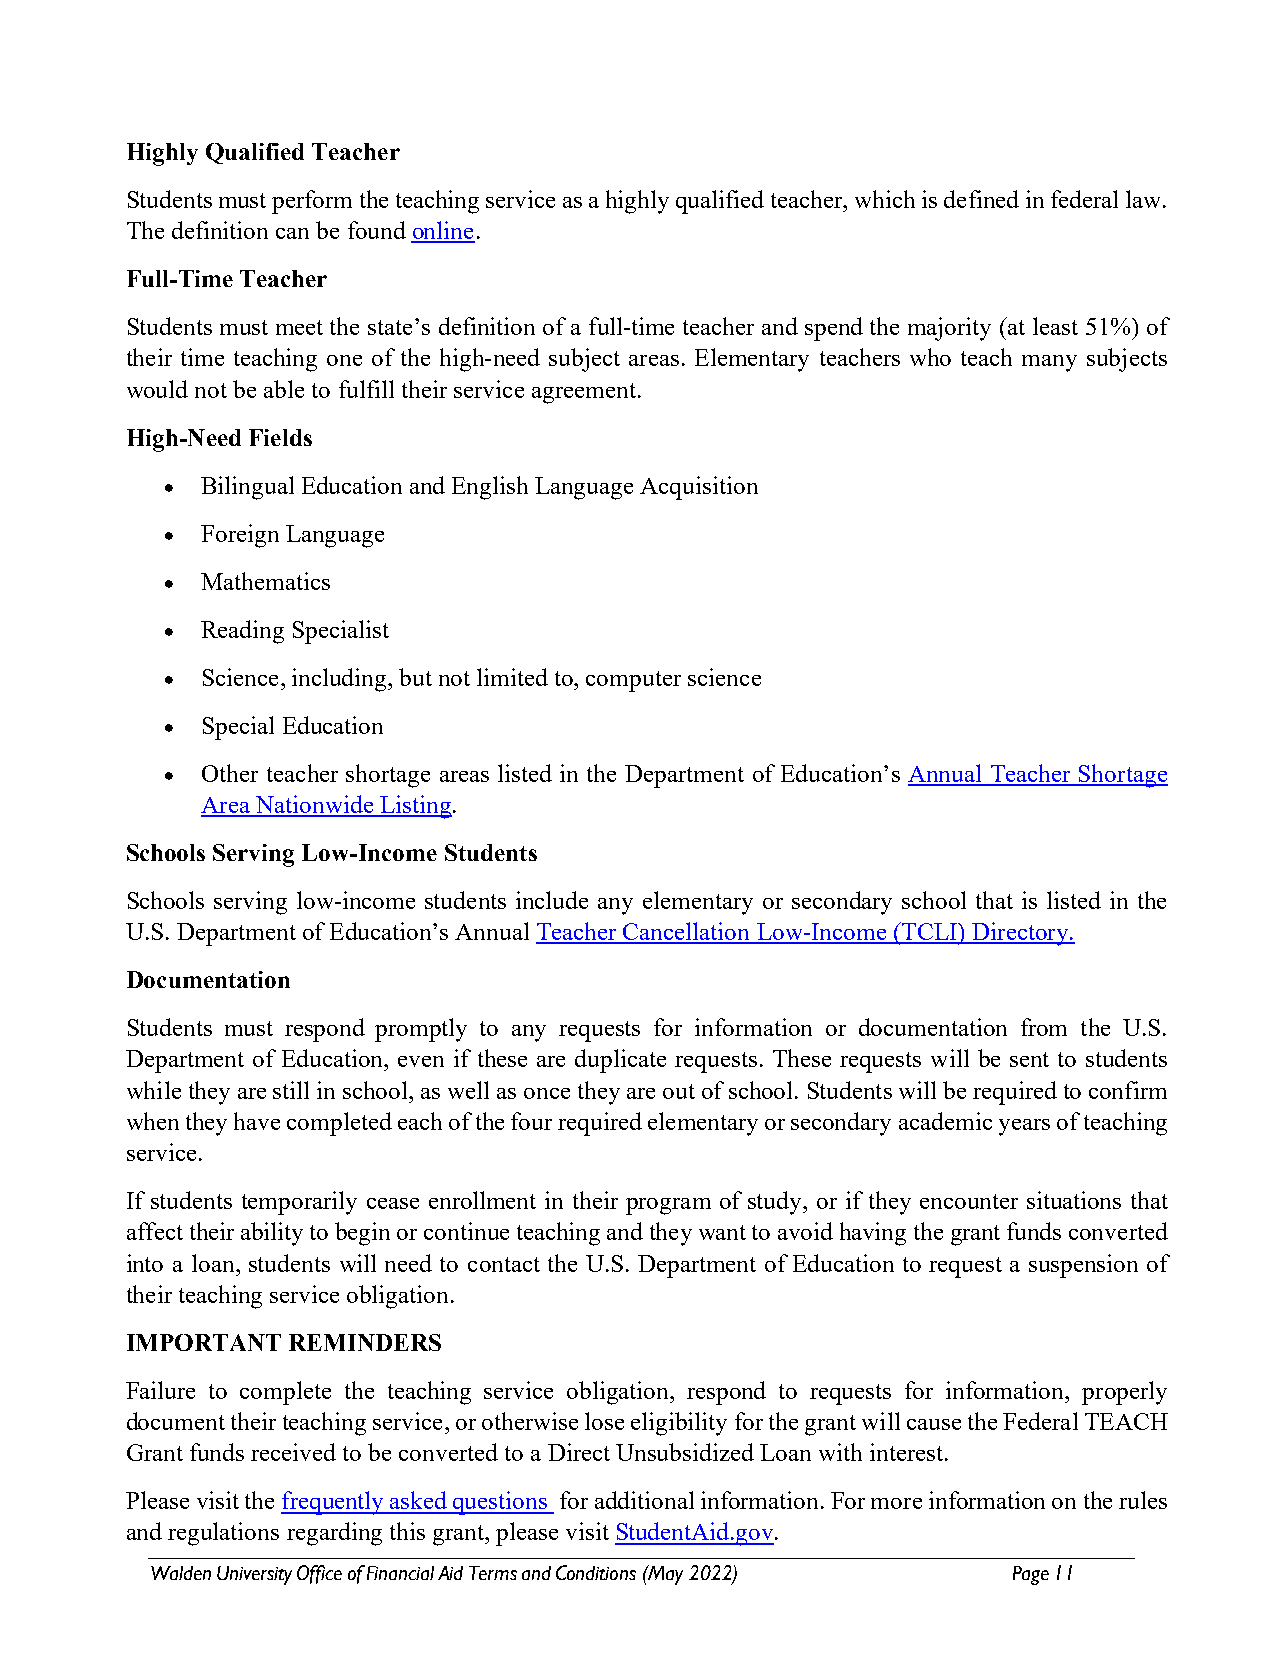  Describe the element at coordinates (312, 202) in the screenshot. I see `perform` at that location.
